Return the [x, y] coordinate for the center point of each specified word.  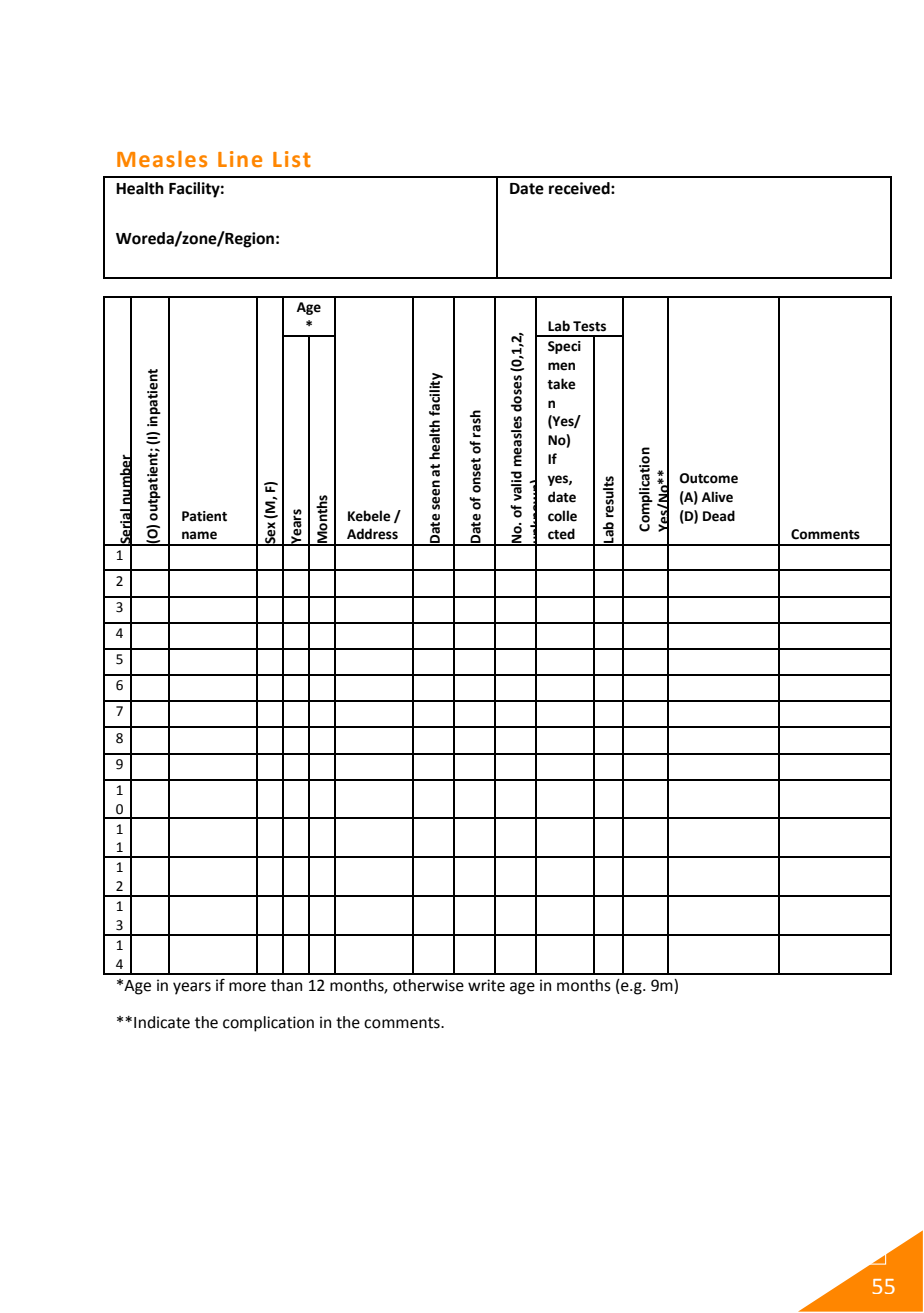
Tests [589, 326]
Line [240, 159]
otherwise [428, 985]
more [247, 987]
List [292, 159]
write [486, 985]
